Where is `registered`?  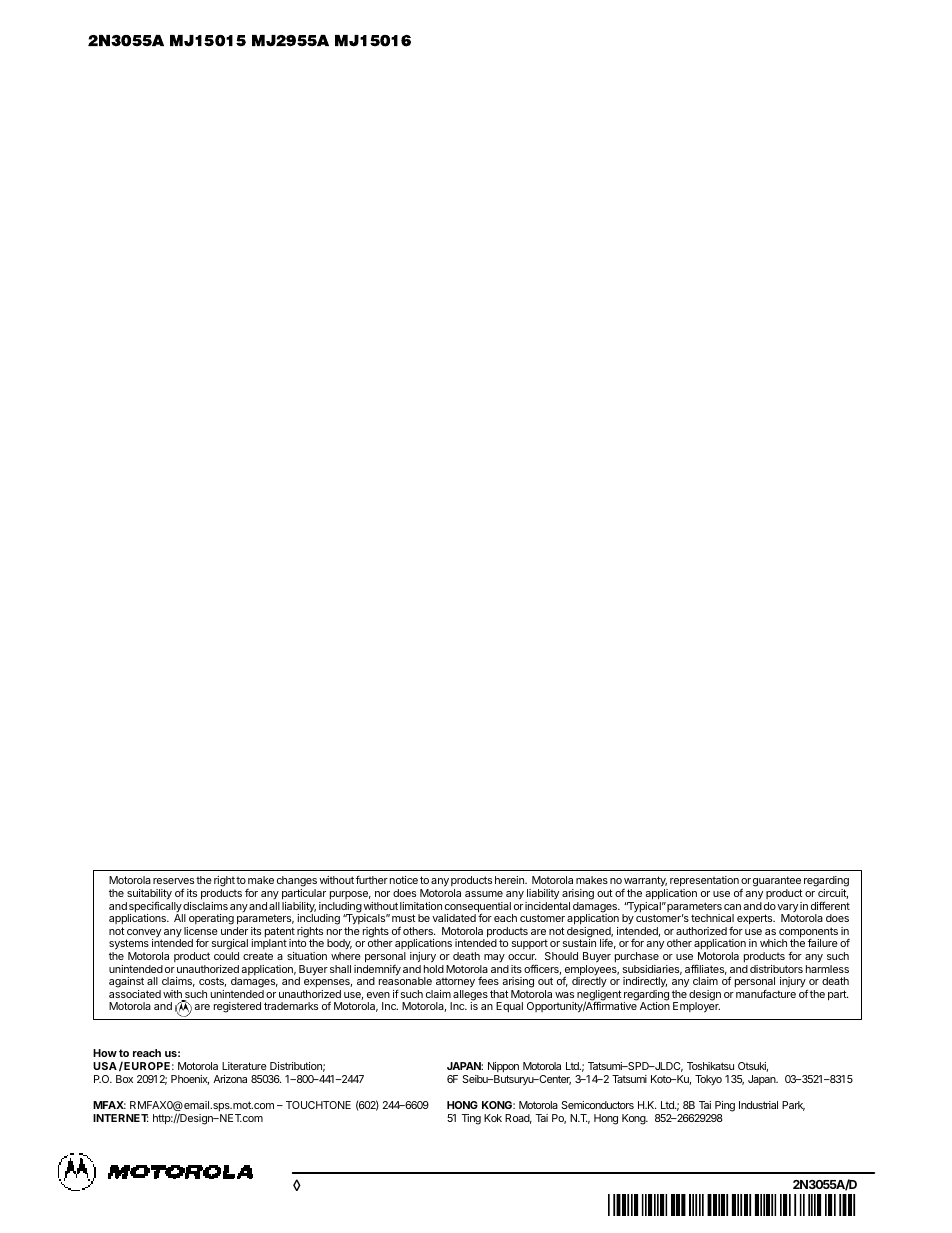
registered is located at coordinates (237, 1007).
